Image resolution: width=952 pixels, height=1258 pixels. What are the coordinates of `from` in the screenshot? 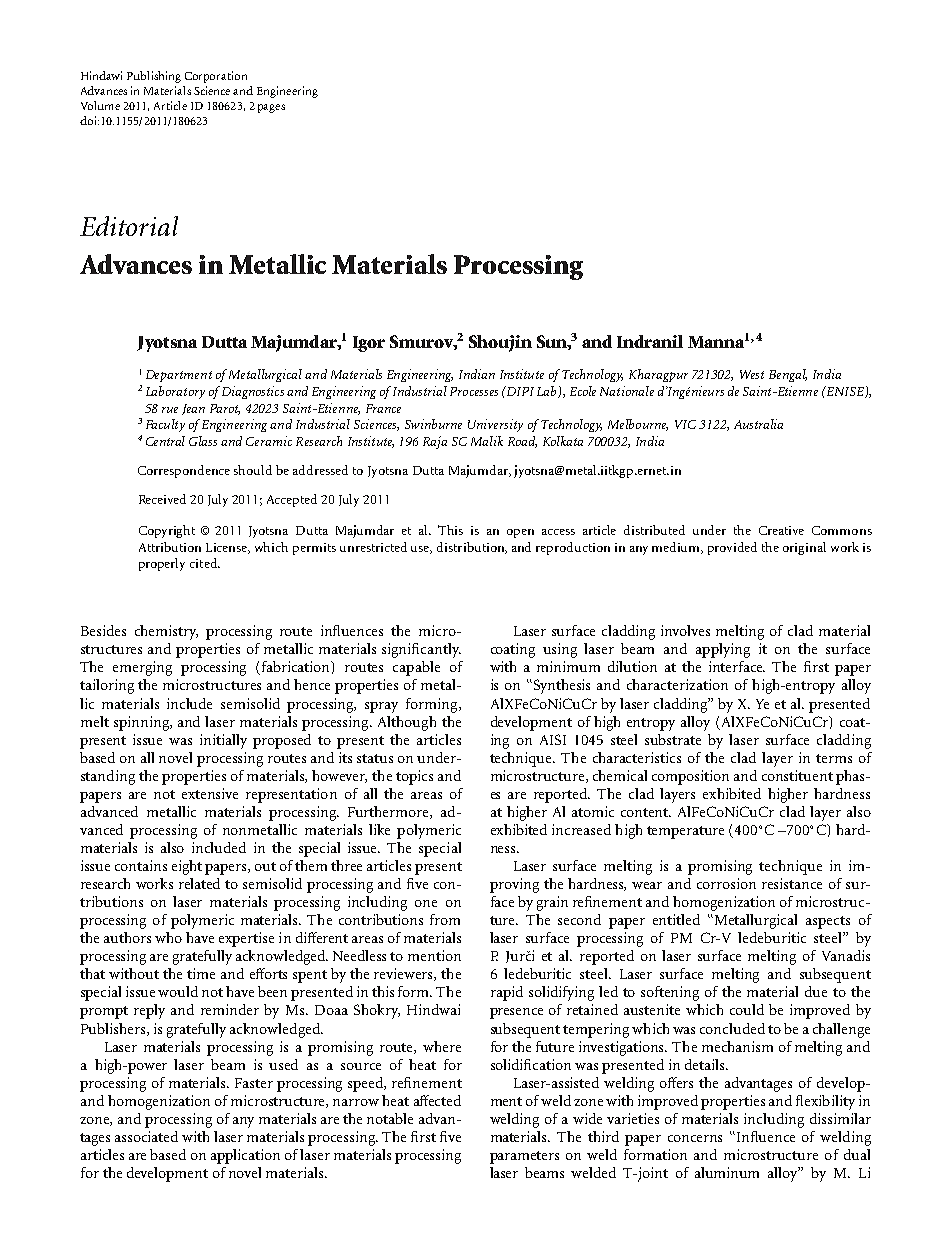 It's located at (445, 919).
